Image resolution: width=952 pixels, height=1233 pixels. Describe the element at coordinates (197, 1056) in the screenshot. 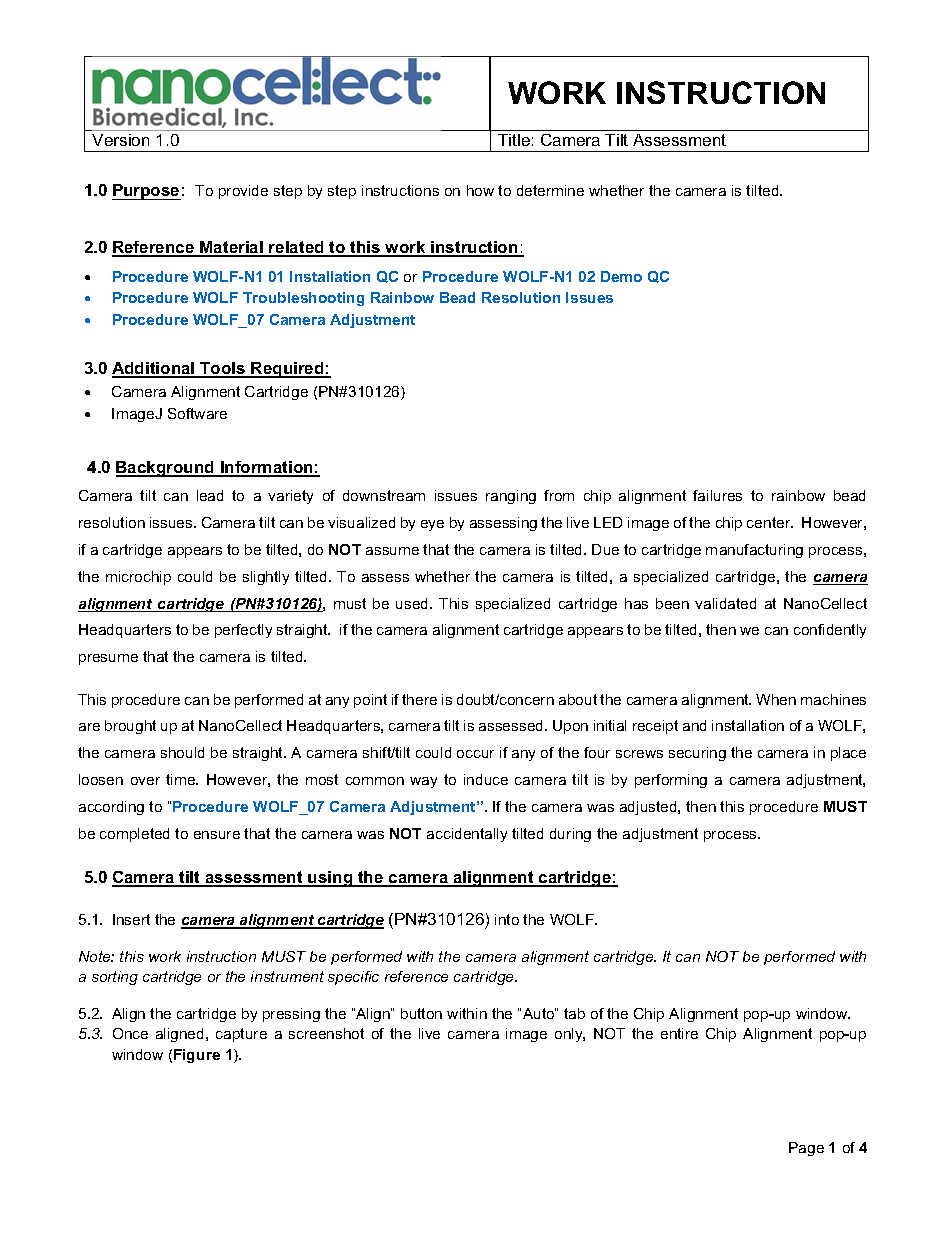

I see `Figure` at that location.
